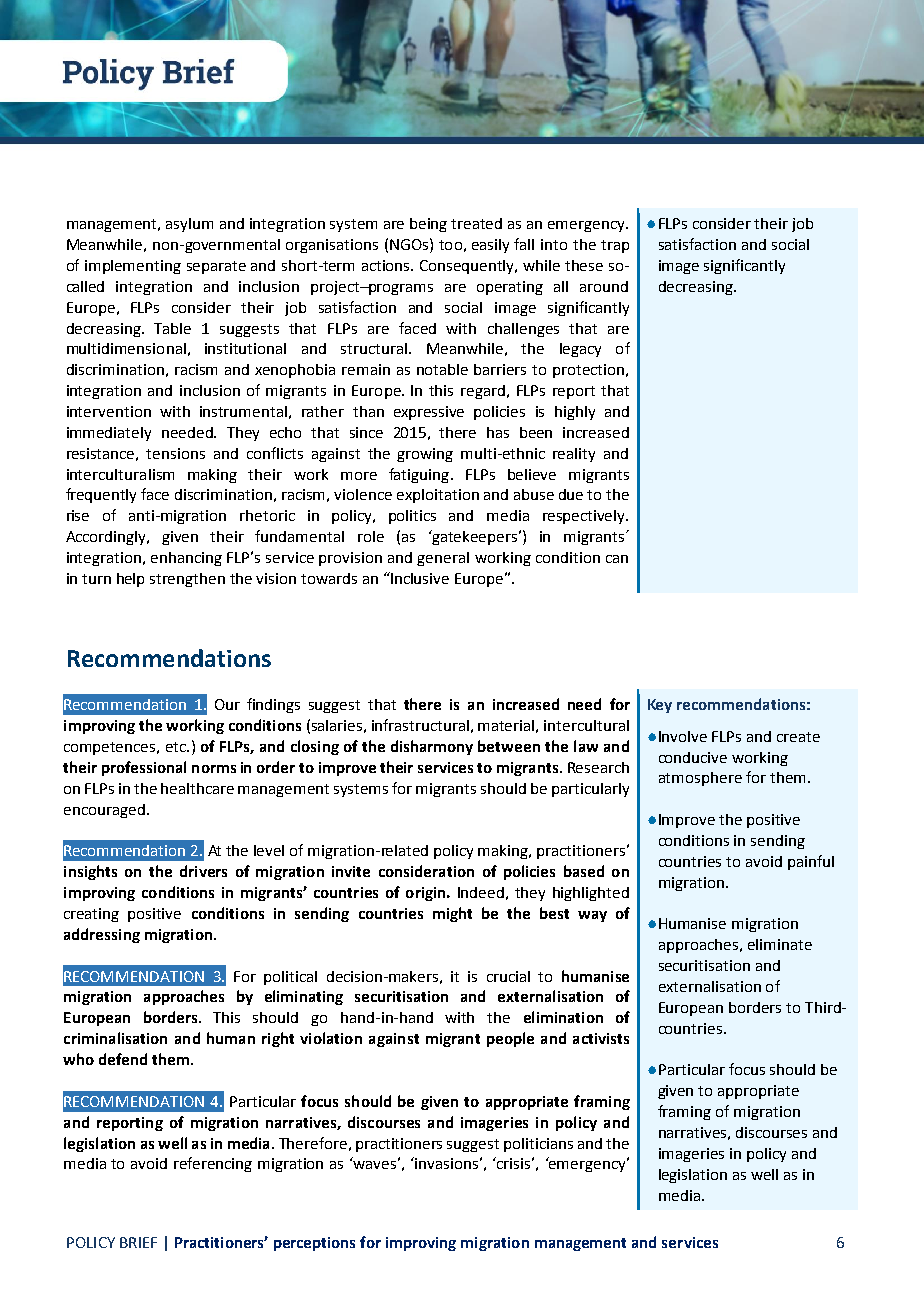 The image size is (924, 1308). What do you see at coordinates (177, 747) in the screenshot?
I see `etc` at bounding box center [177, 747].
